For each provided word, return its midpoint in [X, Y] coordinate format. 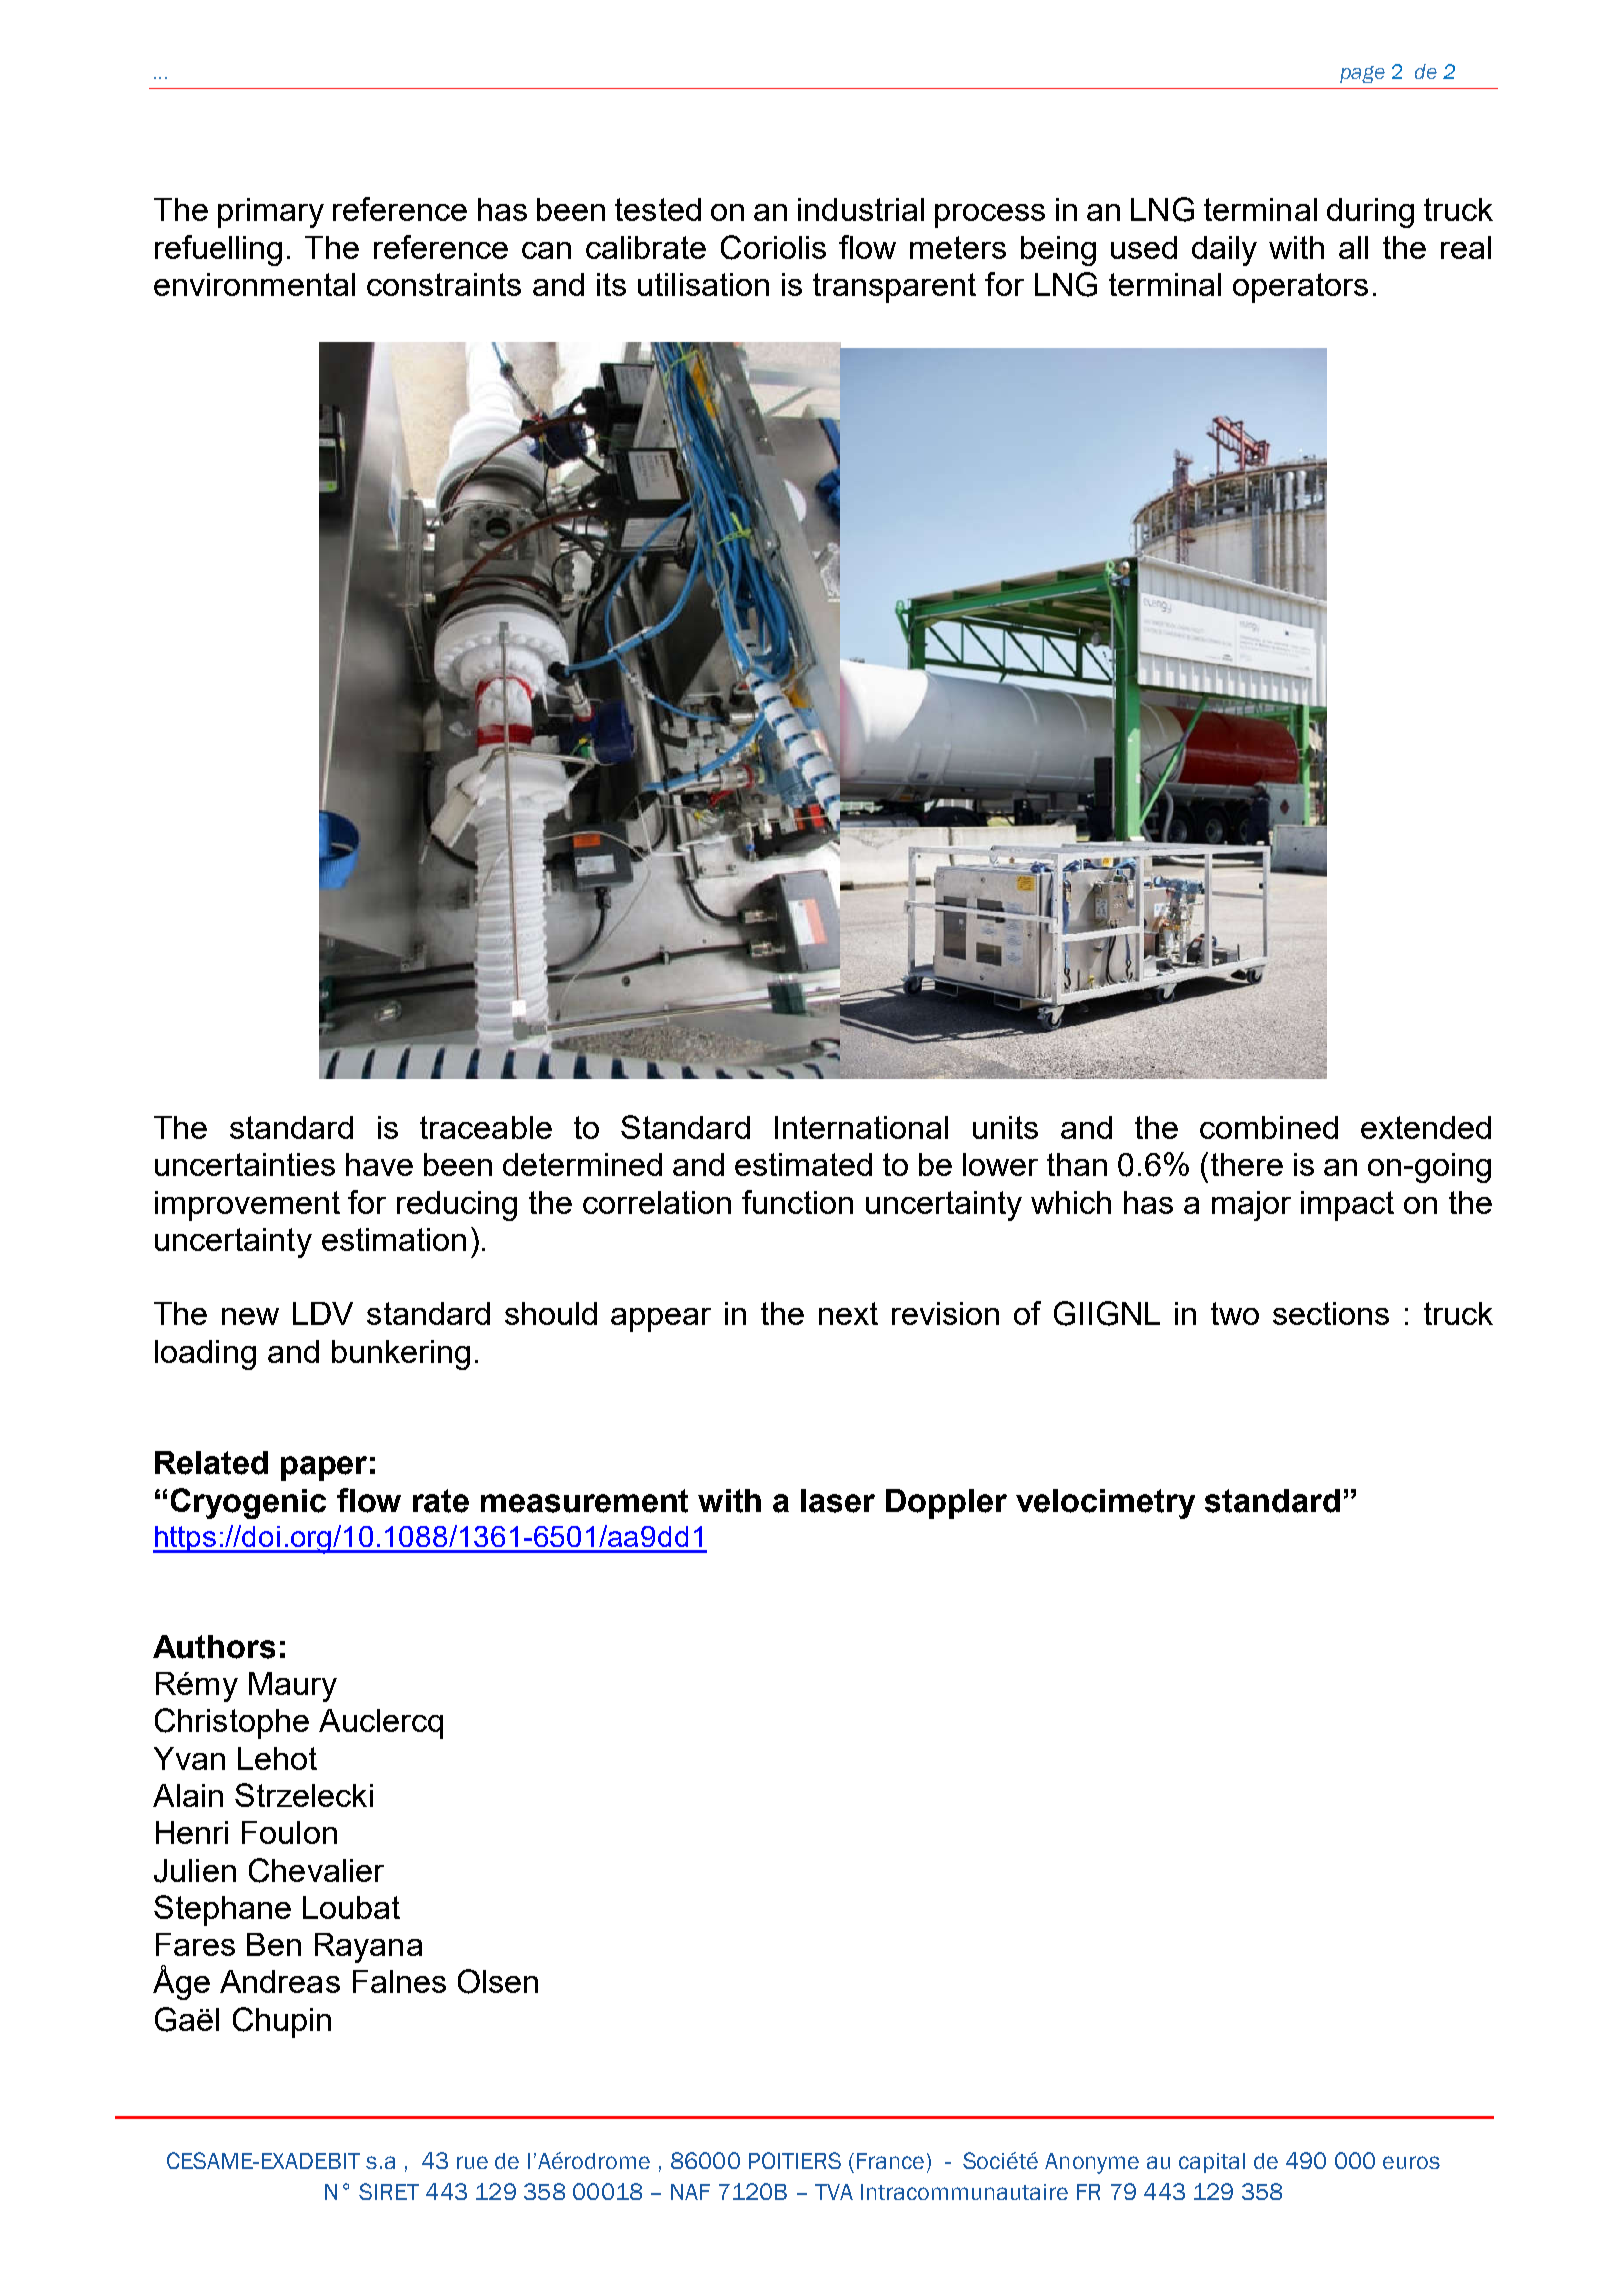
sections [1331, 1313]
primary [271, 213]
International [861, 1127]
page [1362, 74]
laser [838, 1501]
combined [1269, 1127]
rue [472, 2162]
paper [324, 1468]
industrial [861, 209]
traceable [486, 1127]
